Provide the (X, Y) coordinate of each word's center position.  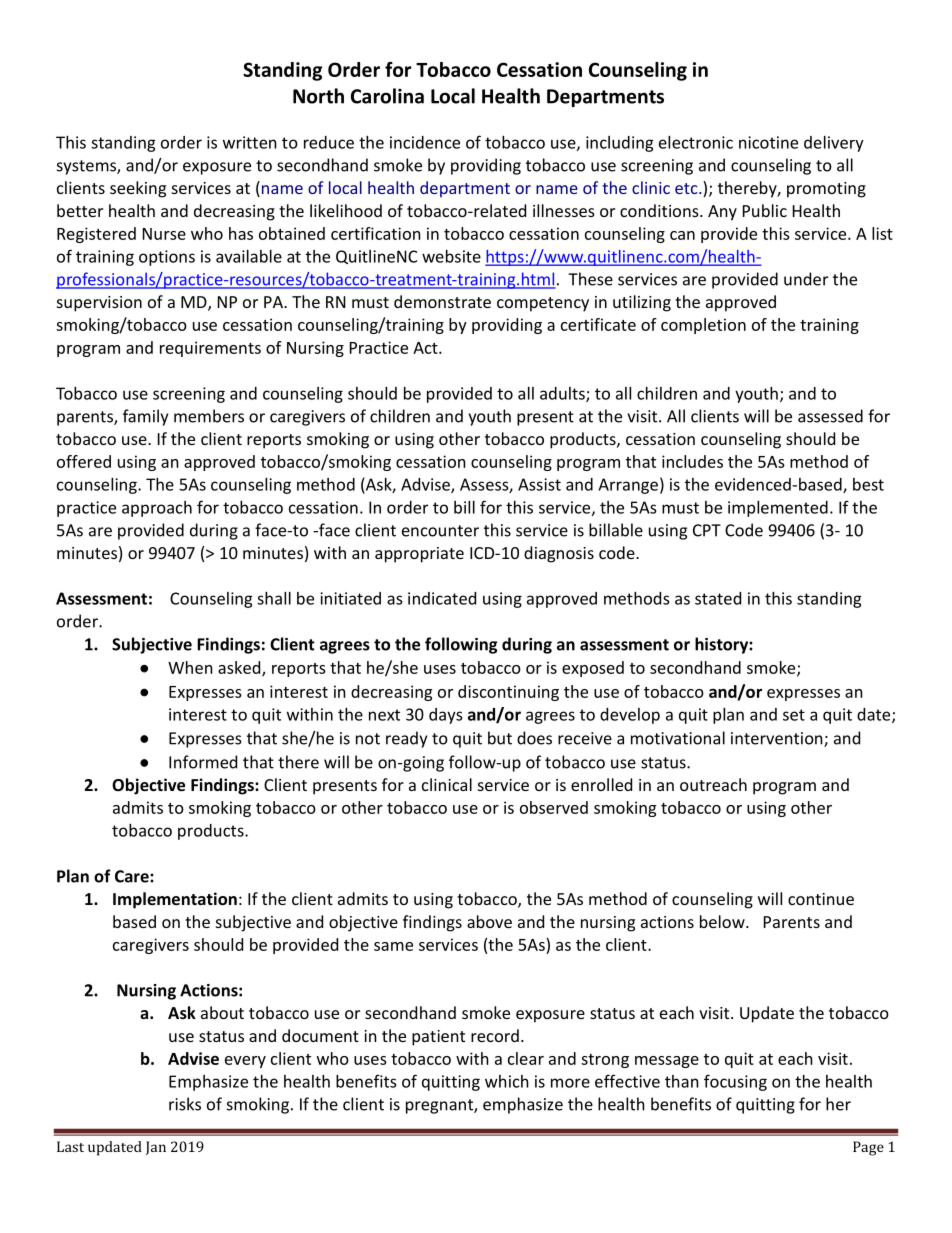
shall (274, 598)
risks (185, 1104)
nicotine (768, 142)
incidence (425, 142)
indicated (442, 598)
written (250, 142)
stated (718, 598)
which (507, 1081)
